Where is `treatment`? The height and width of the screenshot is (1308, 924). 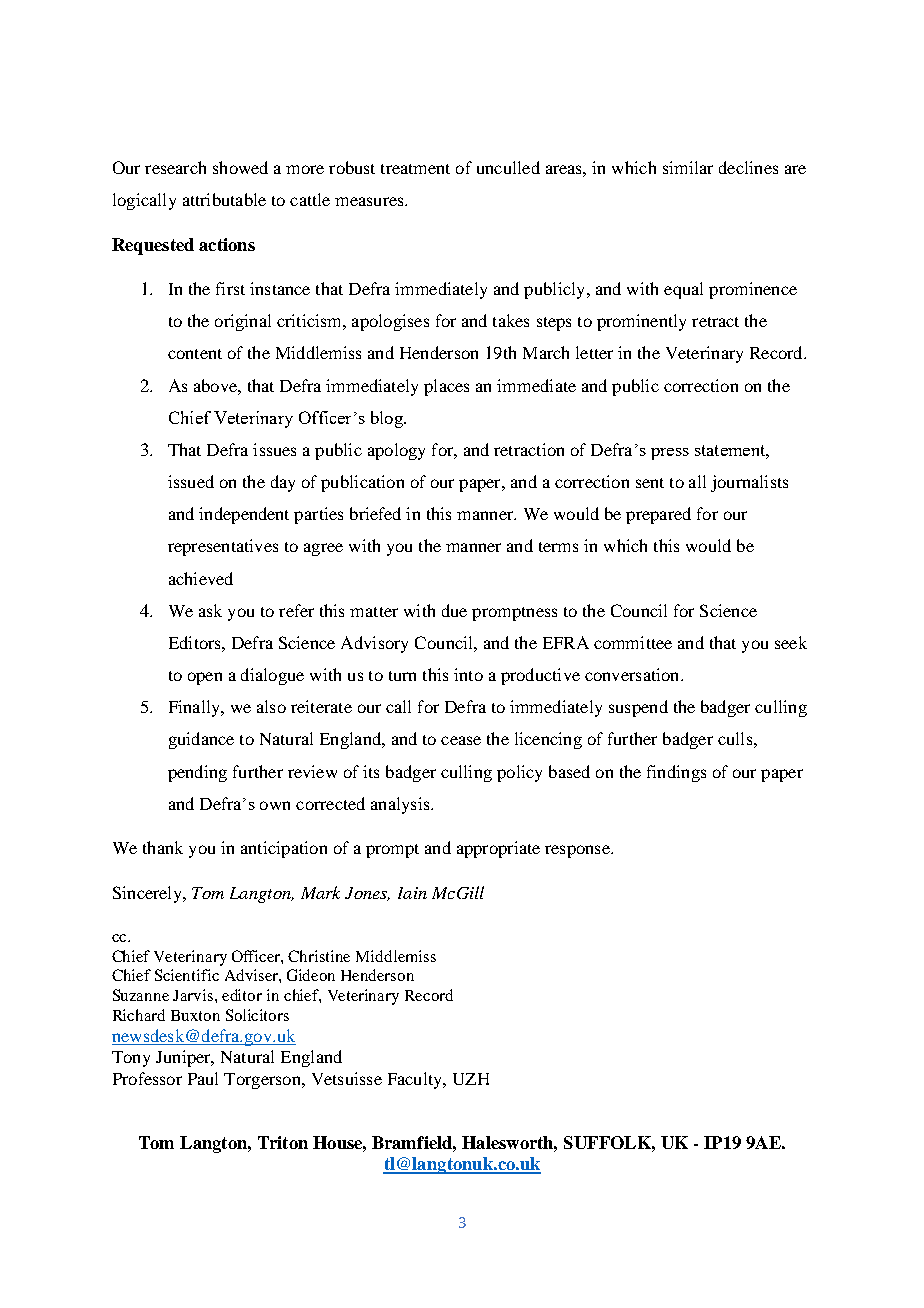
treatment is located at coordinates (415, 169).
